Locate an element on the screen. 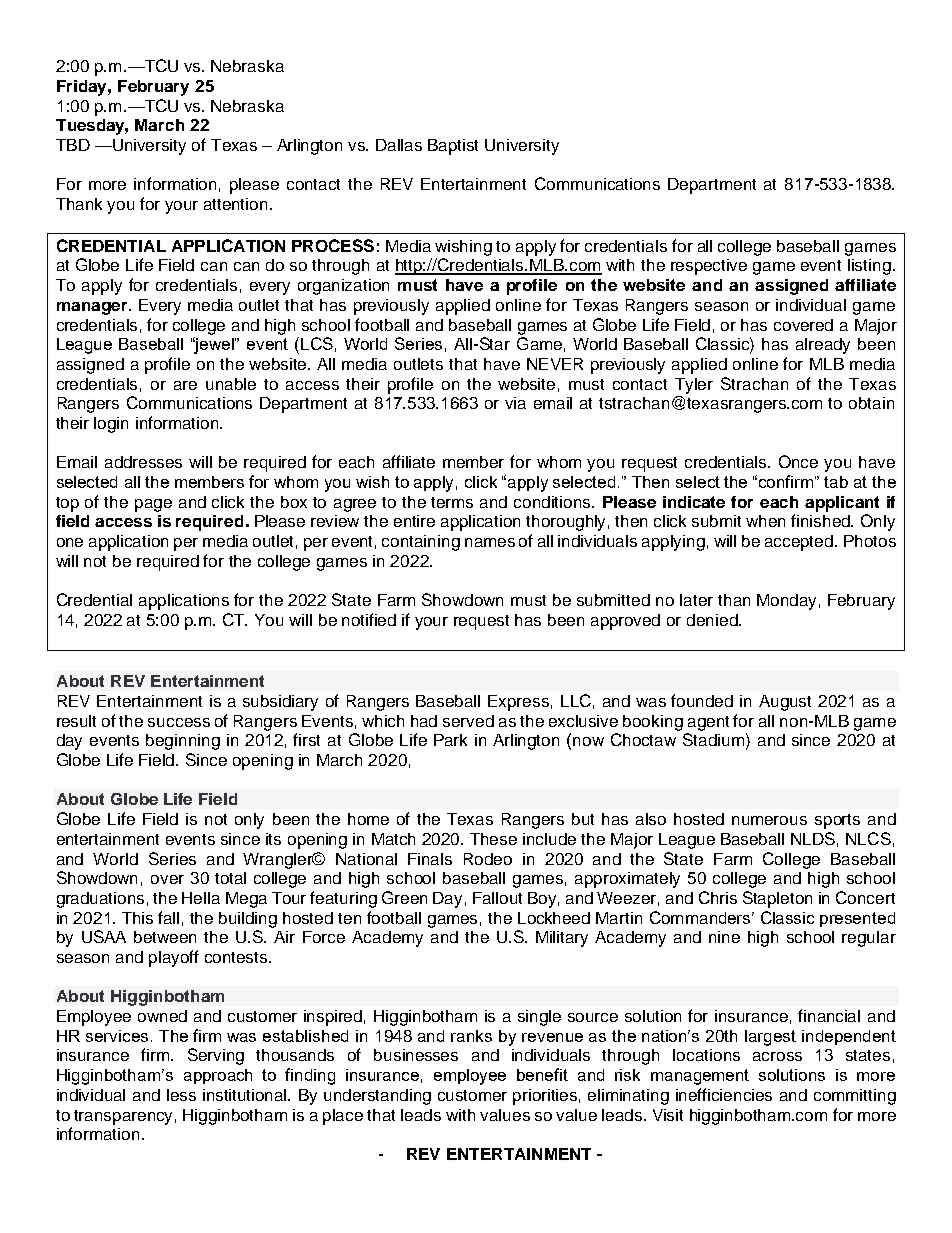 This screenshot has height=1233, width=952. attention is located at coordinates (235, 204).
